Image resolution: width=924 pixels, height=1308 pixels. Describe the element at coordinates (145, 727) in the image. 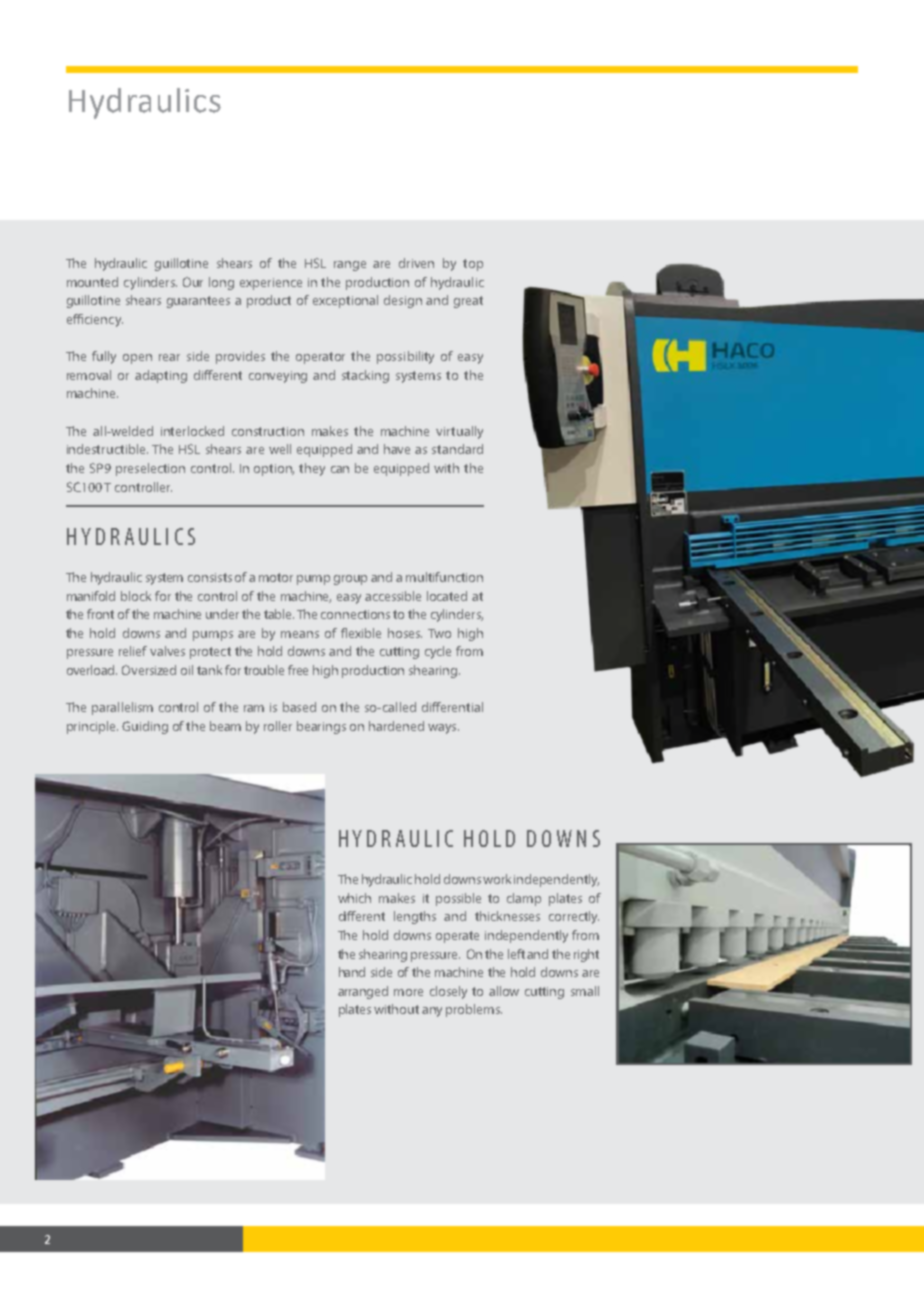

I see `Guiding` at that location.
